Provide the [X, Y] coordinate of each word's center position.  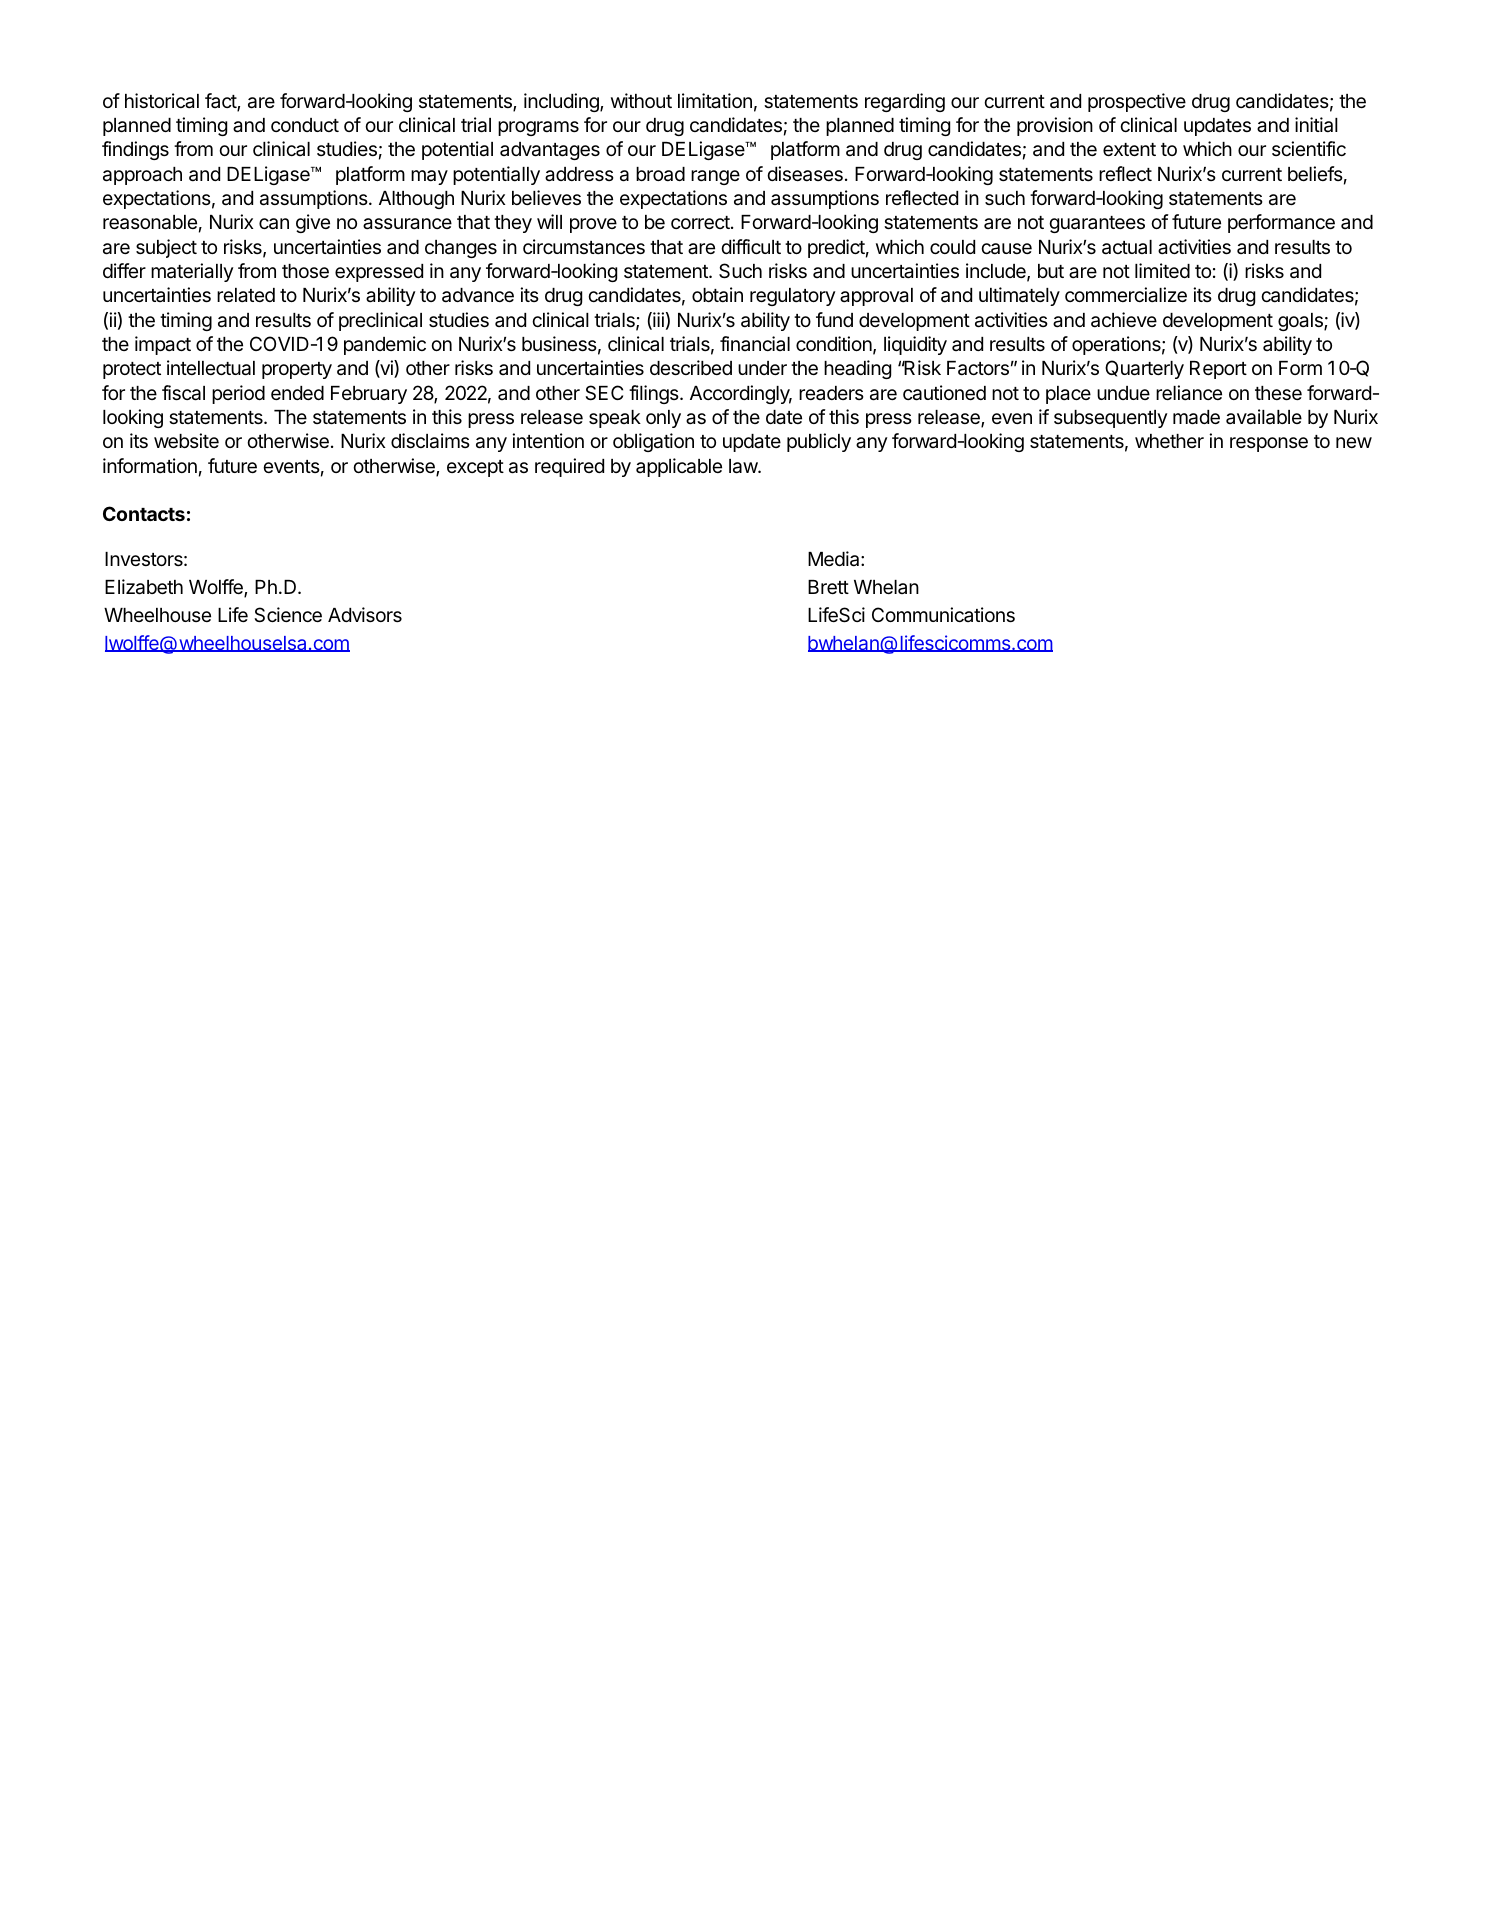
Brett [828, 587]
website [186, 440]
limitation [715, 101]
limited [1162, 270]
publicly [819, 442]
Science [288, 615]
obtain [717, 295]
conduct [305, 125]
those [305, 271]
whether [1169, 441]
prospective [1137, 102]
